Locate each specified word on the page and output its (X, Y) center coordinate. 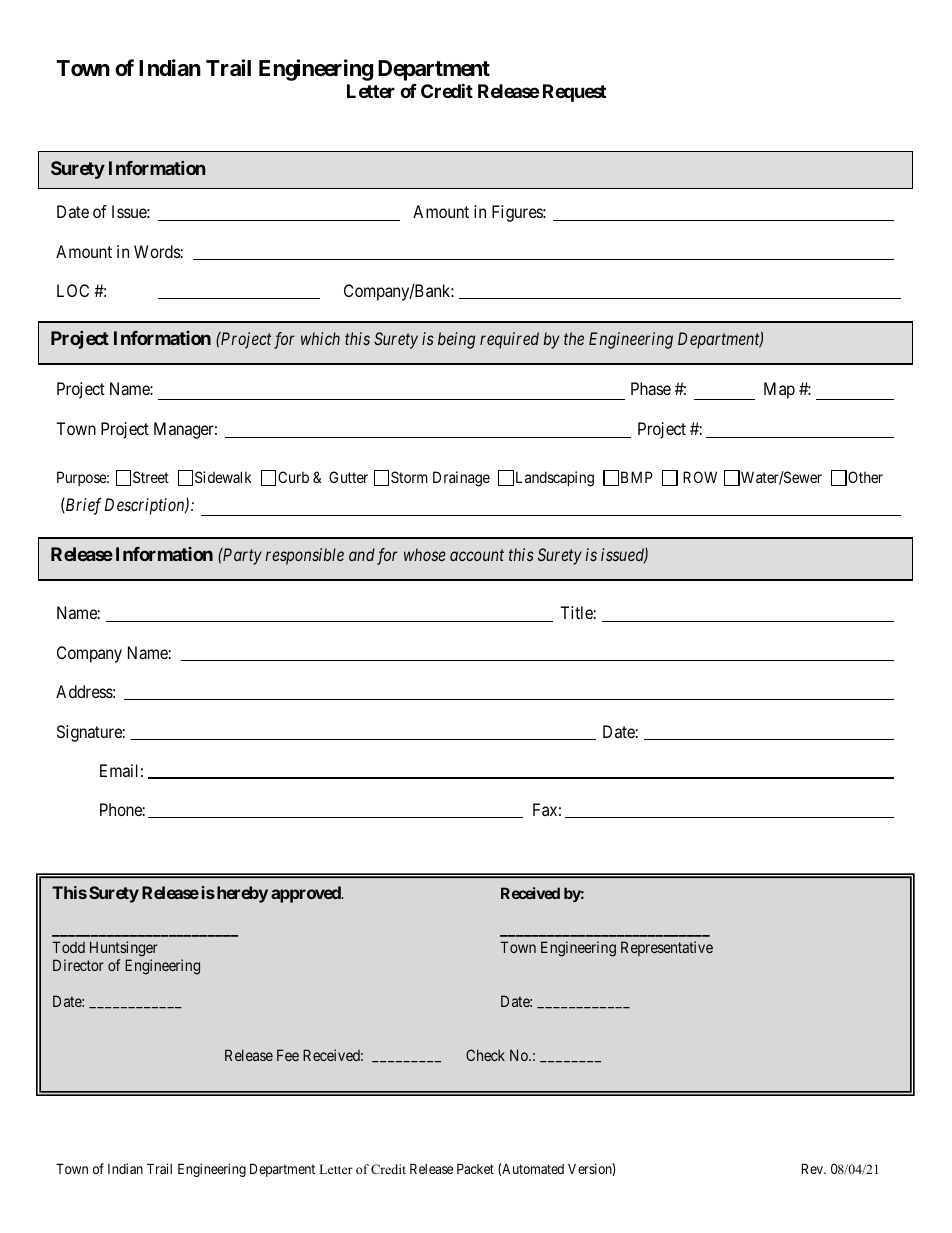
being (456, 340)
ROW (700, 477)
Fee (288, 1055)
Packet (475, 1168)
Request (574, 93)
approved (307, 894)
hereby (241, 894)
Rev (813, 1168)
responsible (304, 556)
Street (151, 477)
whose (425, 554)
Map (779, 390)
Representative (667, 948)
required (509, 340)
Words (157, 251)
